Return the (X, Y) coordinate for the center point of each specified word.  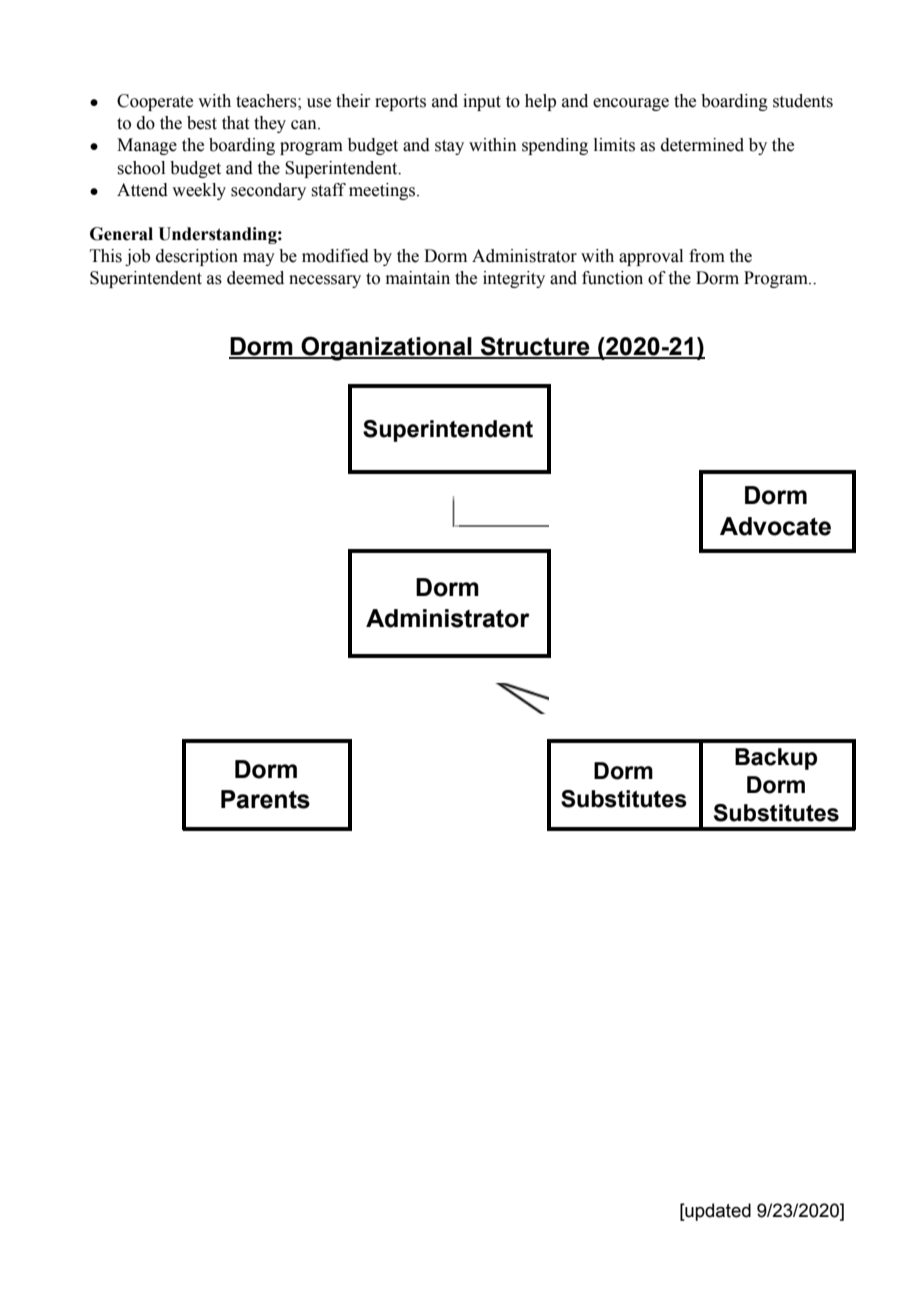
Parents (265, 799)
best (202, 123)
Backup (776, 759)
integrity (514, 279)
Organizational (386, 348)
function (612, 278)
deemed (255, 278)
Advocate (775, 526)
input (482, 102)
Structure (535, 347)
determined (702, 145)
